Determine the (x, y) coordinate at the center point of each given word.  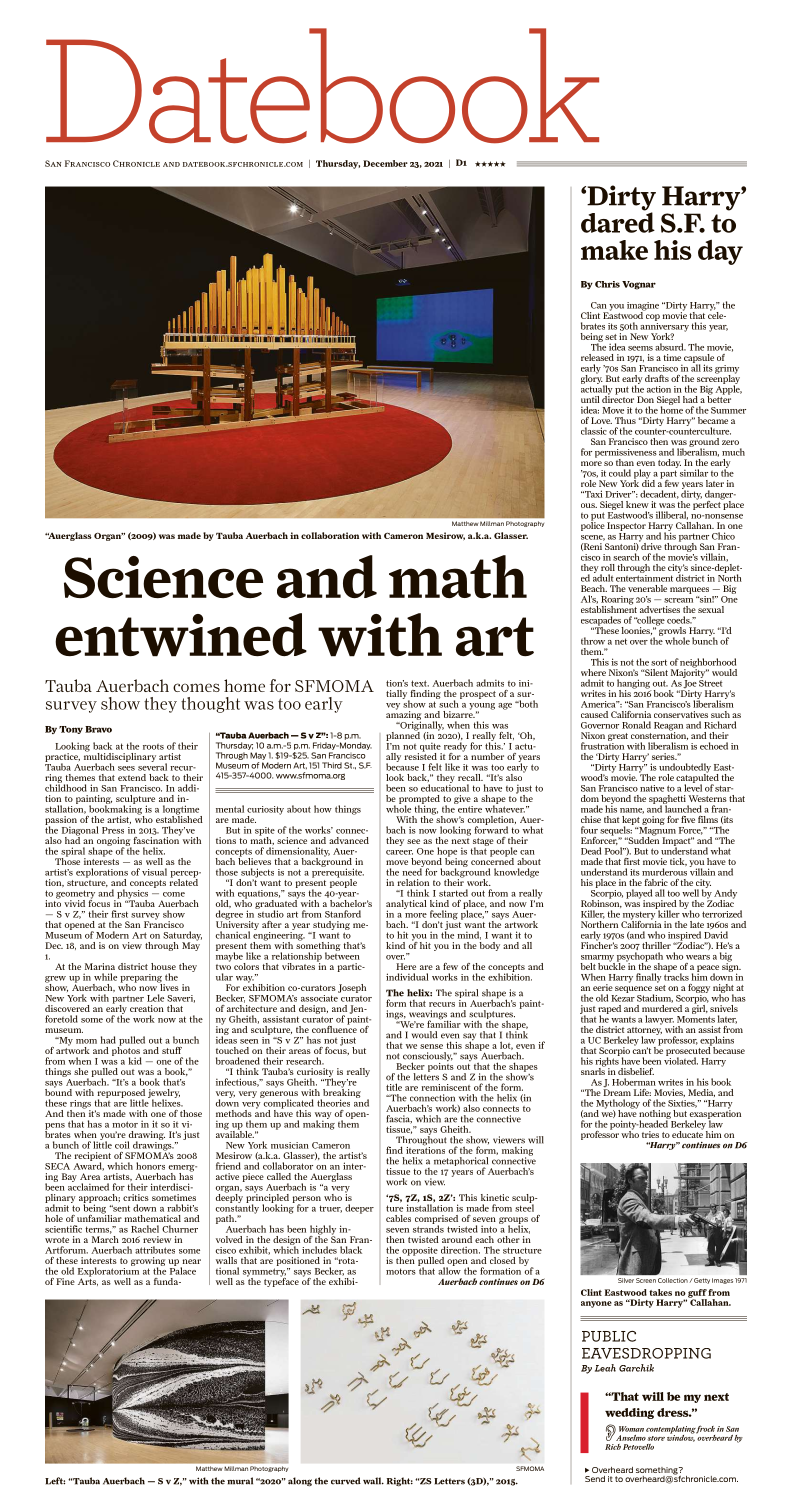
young (482, 707)
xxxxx (490, 164)
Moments (696, 1019)
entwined (181, 635)
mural (240, 1481)
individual (407, 977)
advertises (660, 609)
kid (135, 1061)
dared (618, 221)
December (385, 163)
